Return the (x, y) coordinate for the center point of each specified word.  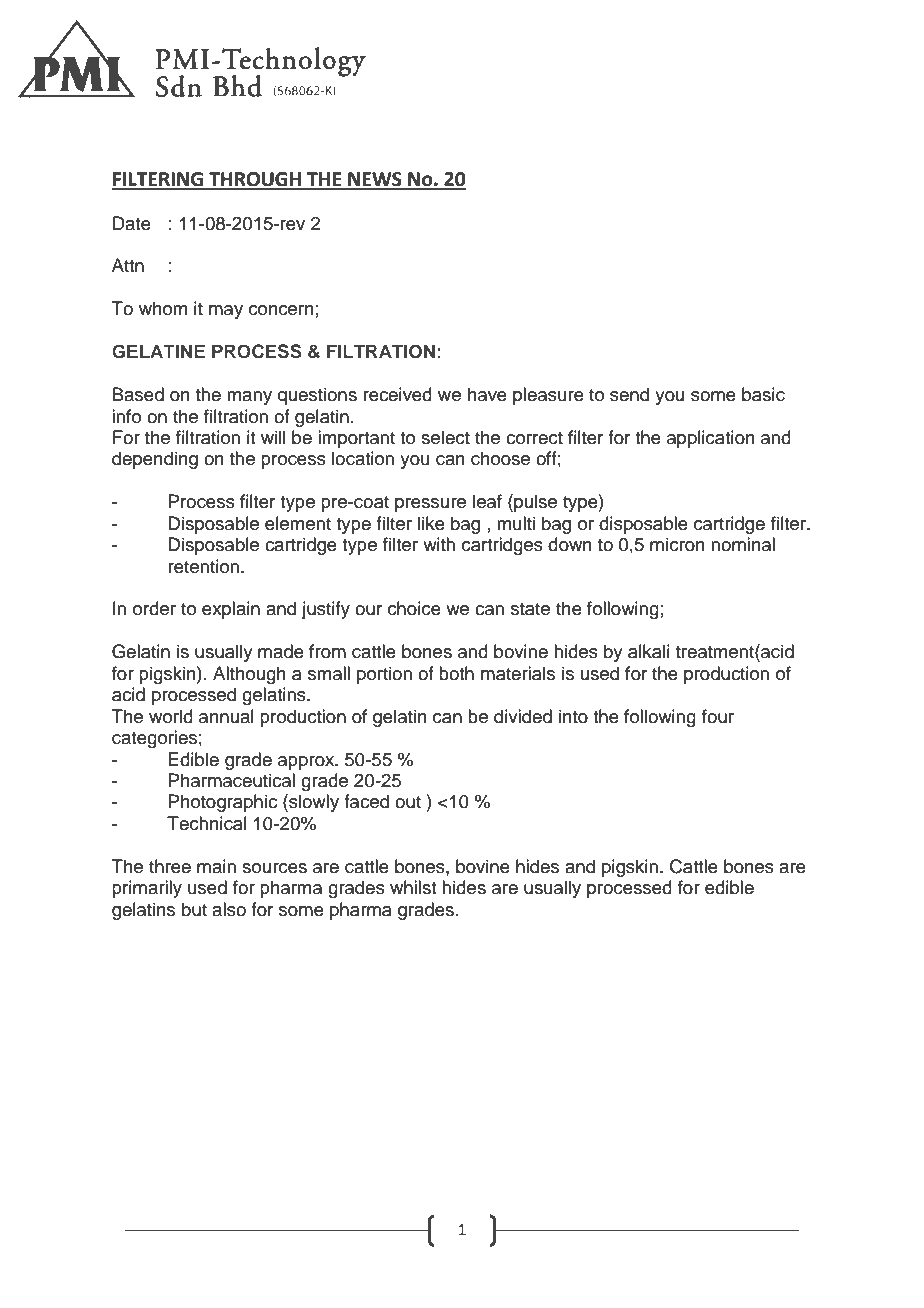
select (445, 437)
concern (281, 310)
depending (155, 460)
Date (132, 223)
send (629, 394)
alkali (649, 651)
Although (249, 675)
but (194, 909)
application (711, 439)
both (456, 673)
